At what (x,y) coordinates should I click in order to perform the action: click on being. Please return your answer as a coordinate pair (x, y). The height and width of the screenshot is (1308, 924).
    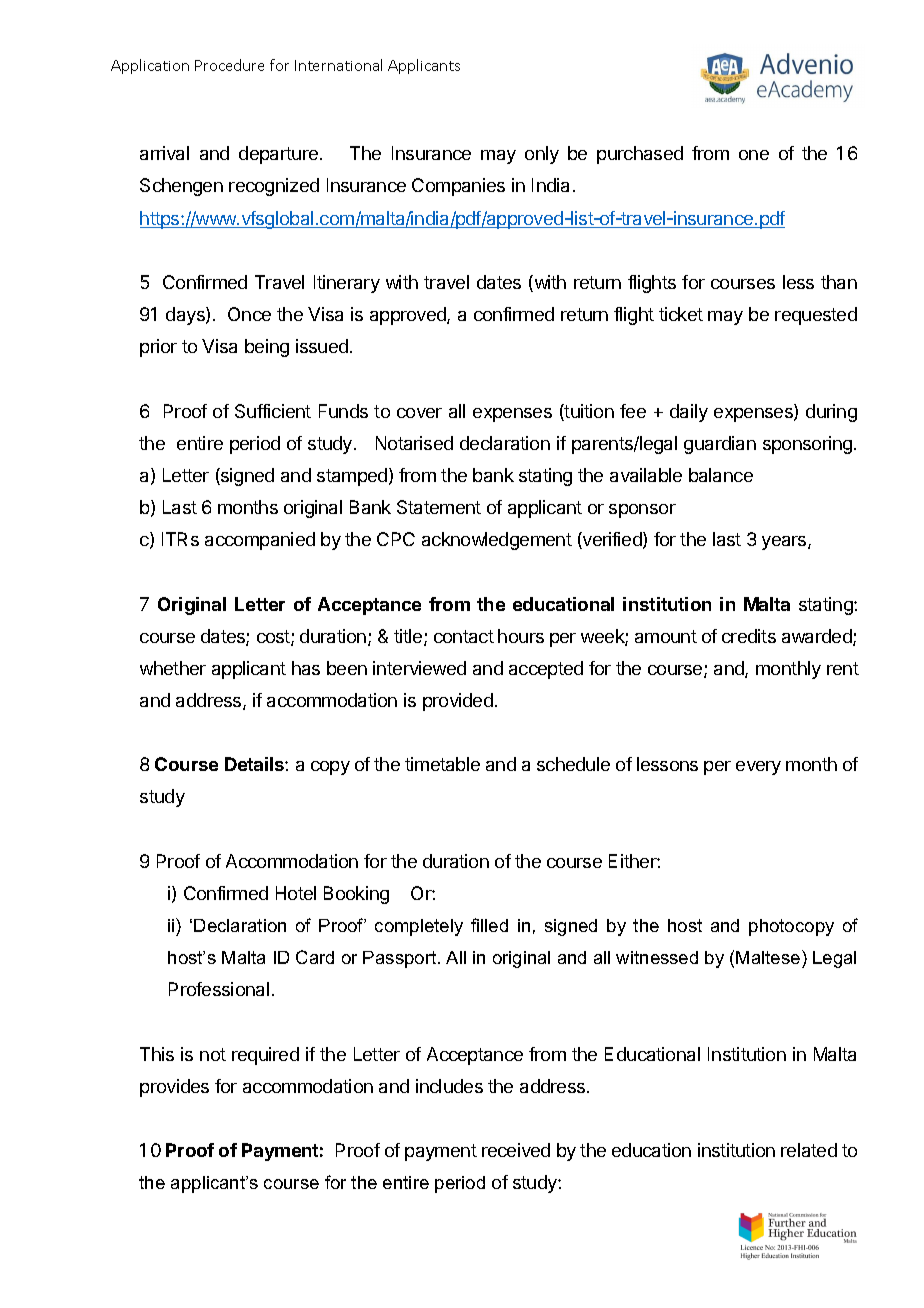
    Looking at the image, I should click on (267, 348).
